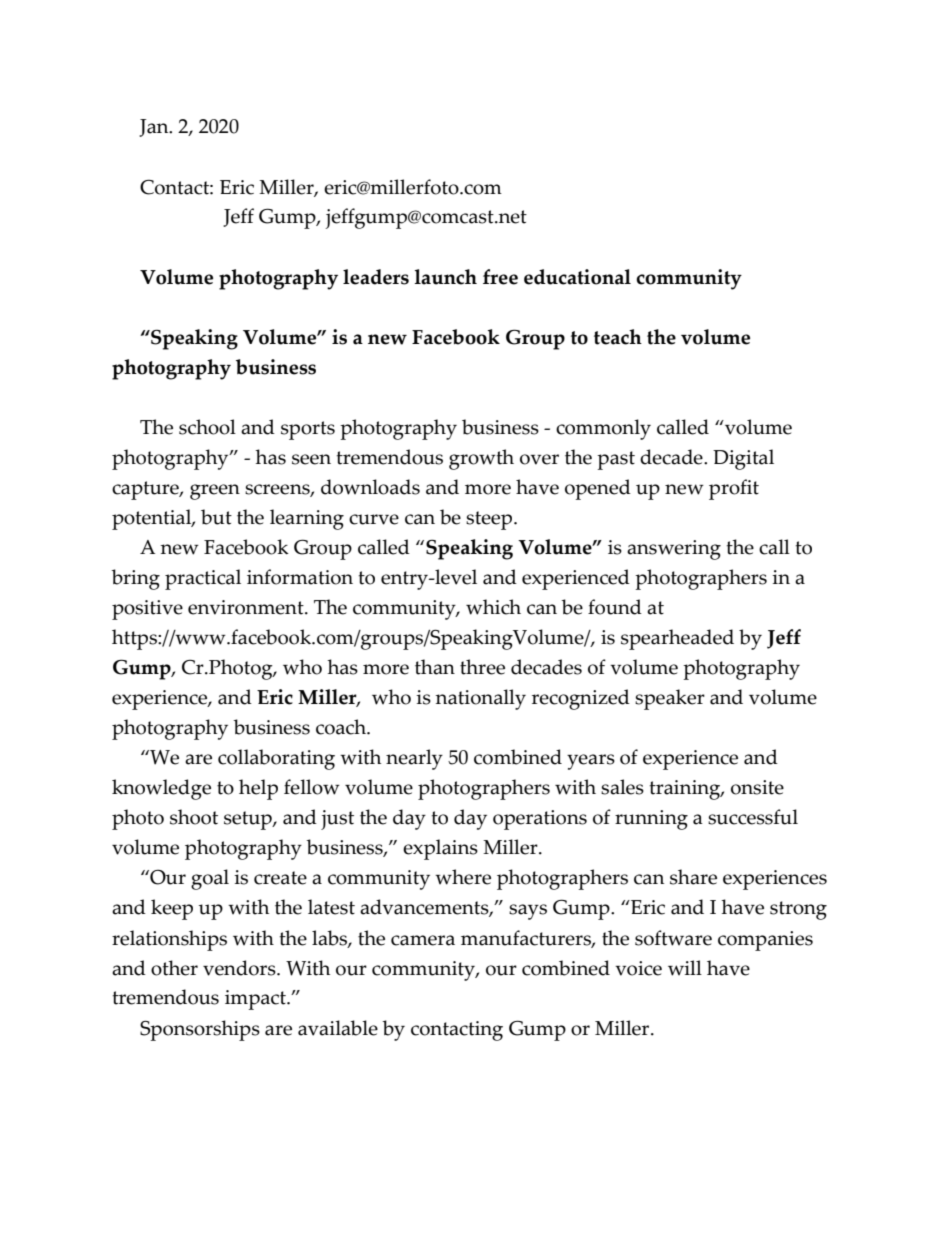 The height and width of the screenshot is (1233, 952). Describe the element at coordinates (207, 427) in the screenshot. I see `school` at that location.
